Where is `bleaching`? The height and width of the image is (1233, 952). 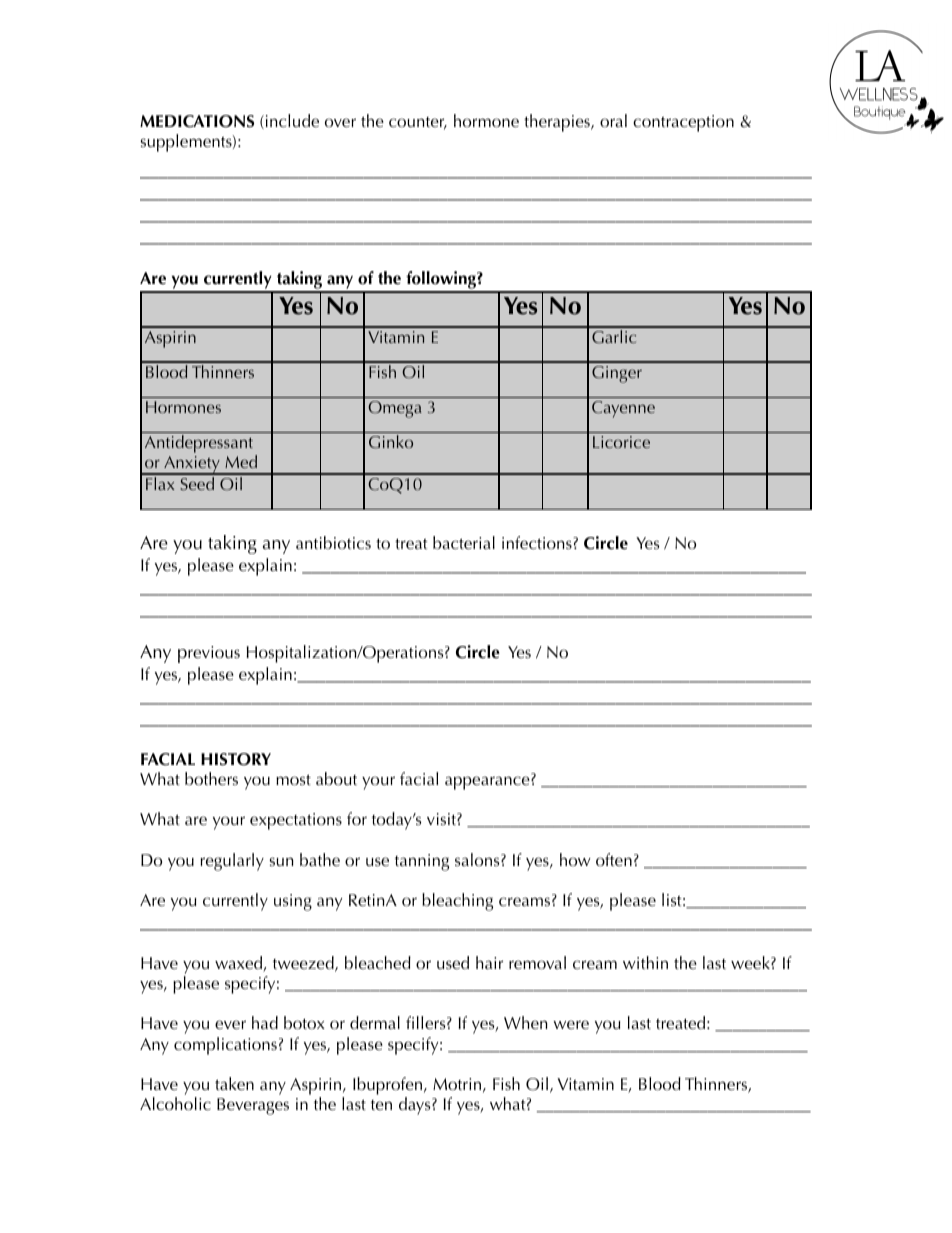 bleaching is located at coordinates (457, 902).
